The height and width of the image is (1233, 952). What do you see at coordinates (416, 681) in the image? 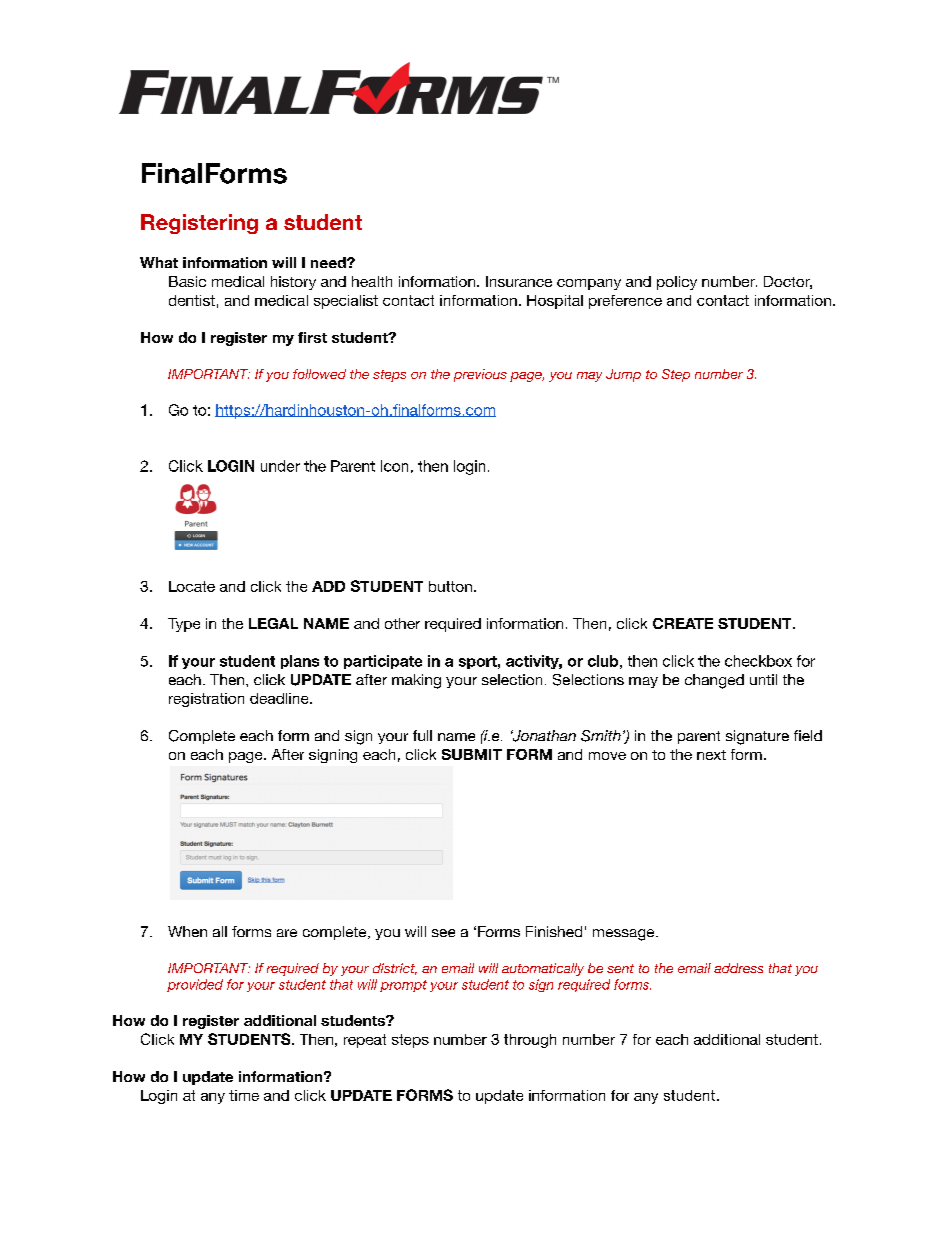
I see `making` at bounding box center [416, 681].
